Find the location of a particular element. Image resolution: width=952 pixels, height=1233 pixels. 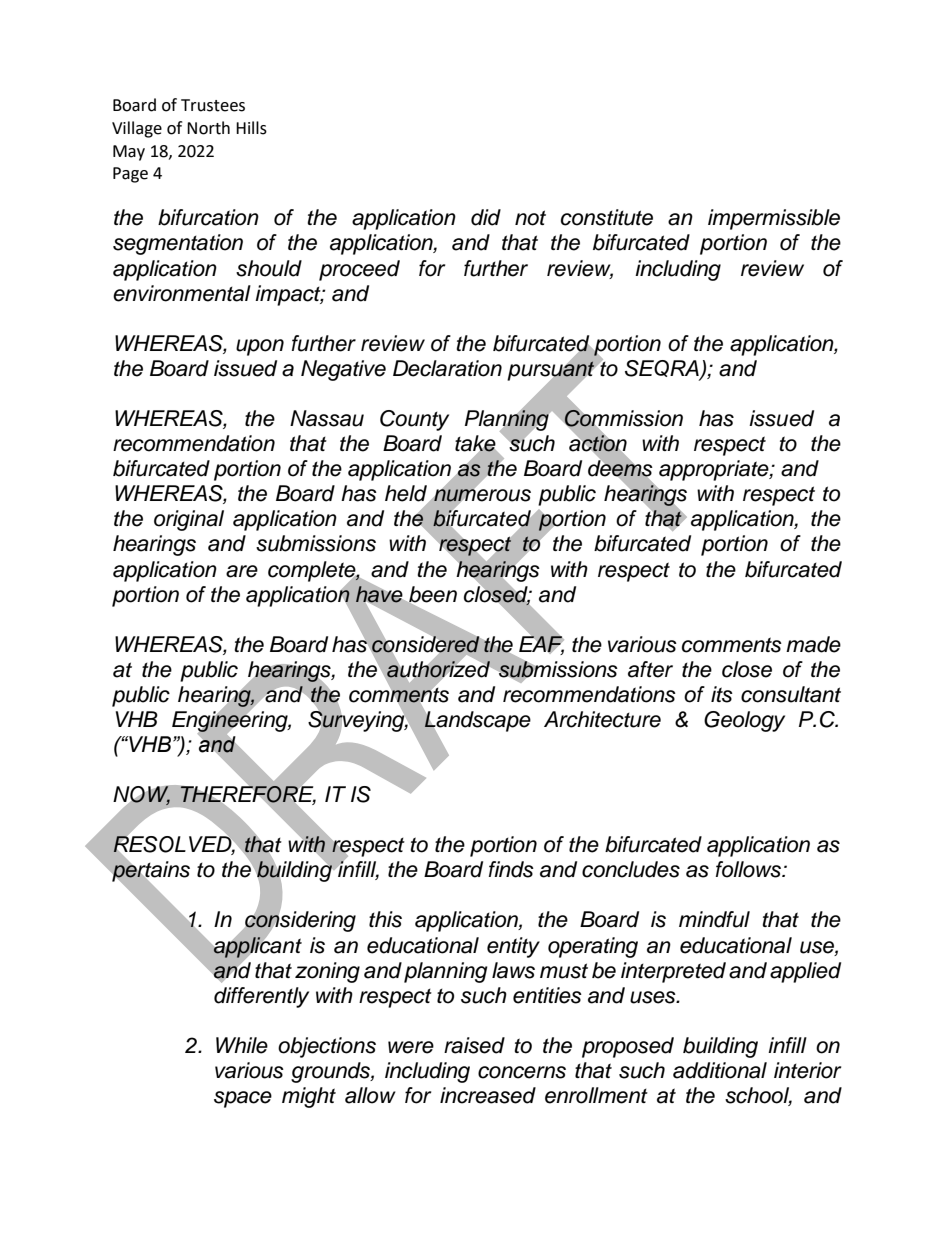

made is located at coordinates (813, 644).
